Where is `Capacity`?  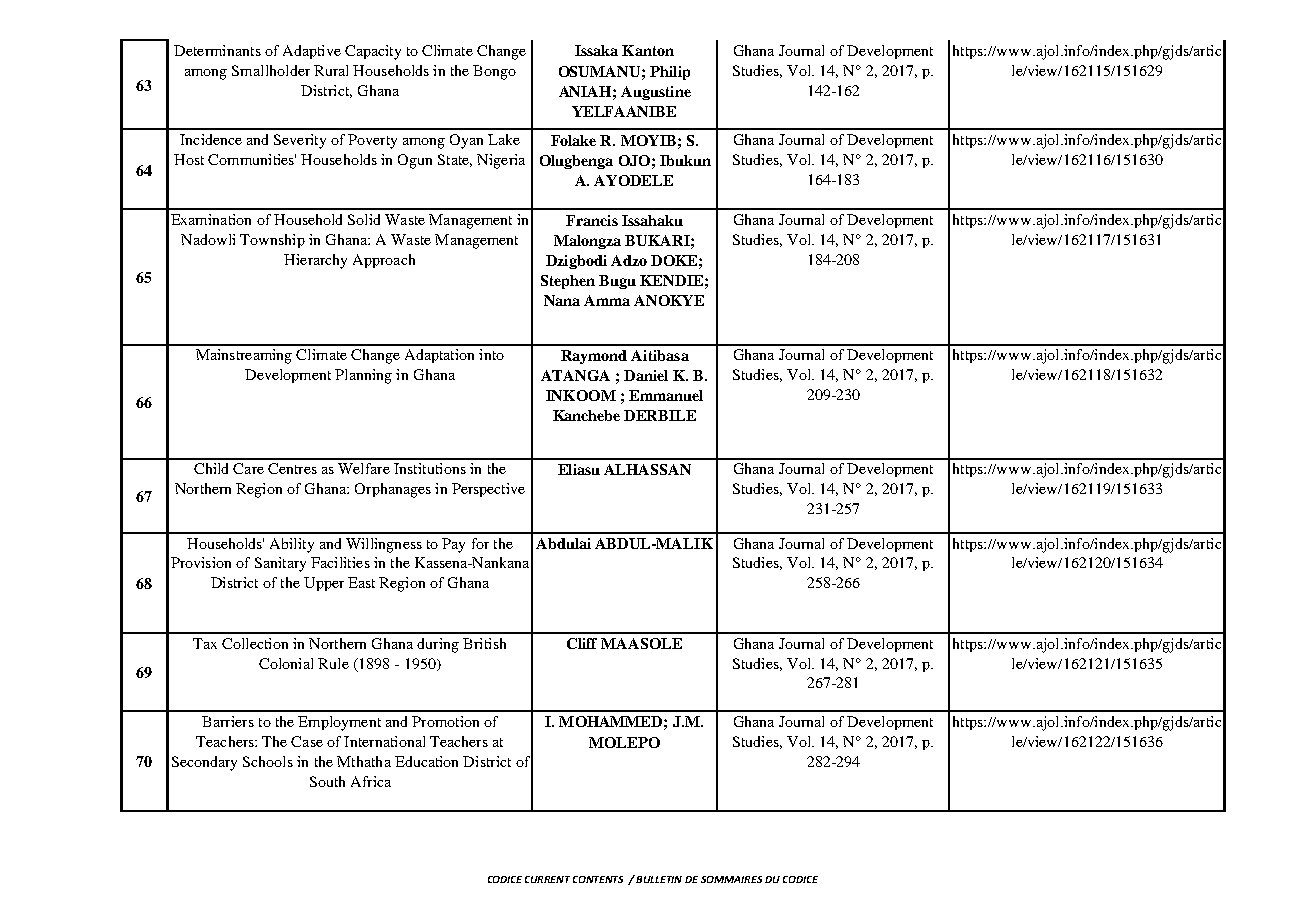
Capacity is located at coordinates (373, 52).
